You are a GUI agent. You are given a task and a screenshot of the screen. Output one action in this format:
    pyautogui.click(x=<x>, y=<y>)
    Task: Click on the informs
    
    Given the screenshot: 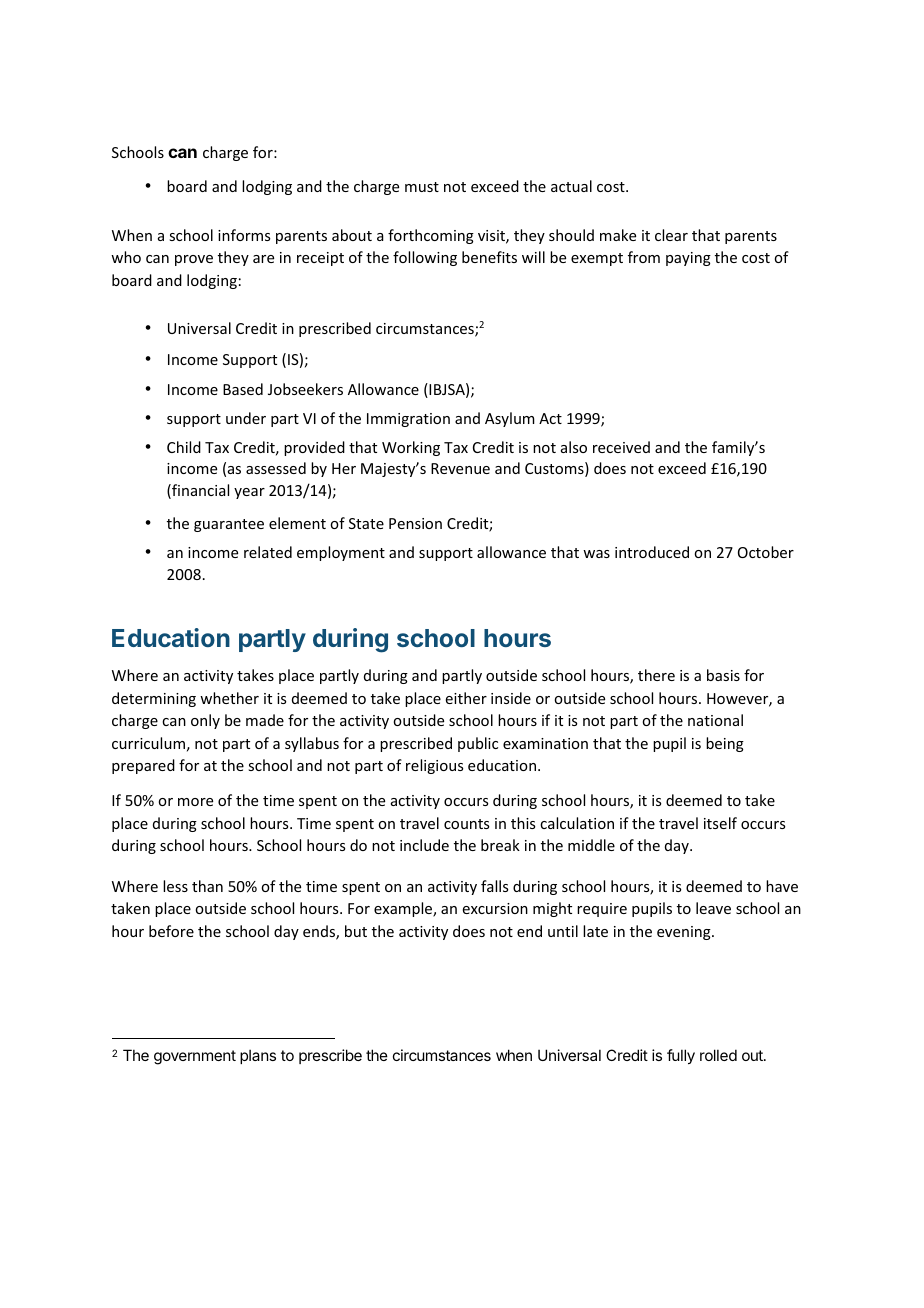 What is the action you would take?
    pyautogui.click(x=244, y=235)
